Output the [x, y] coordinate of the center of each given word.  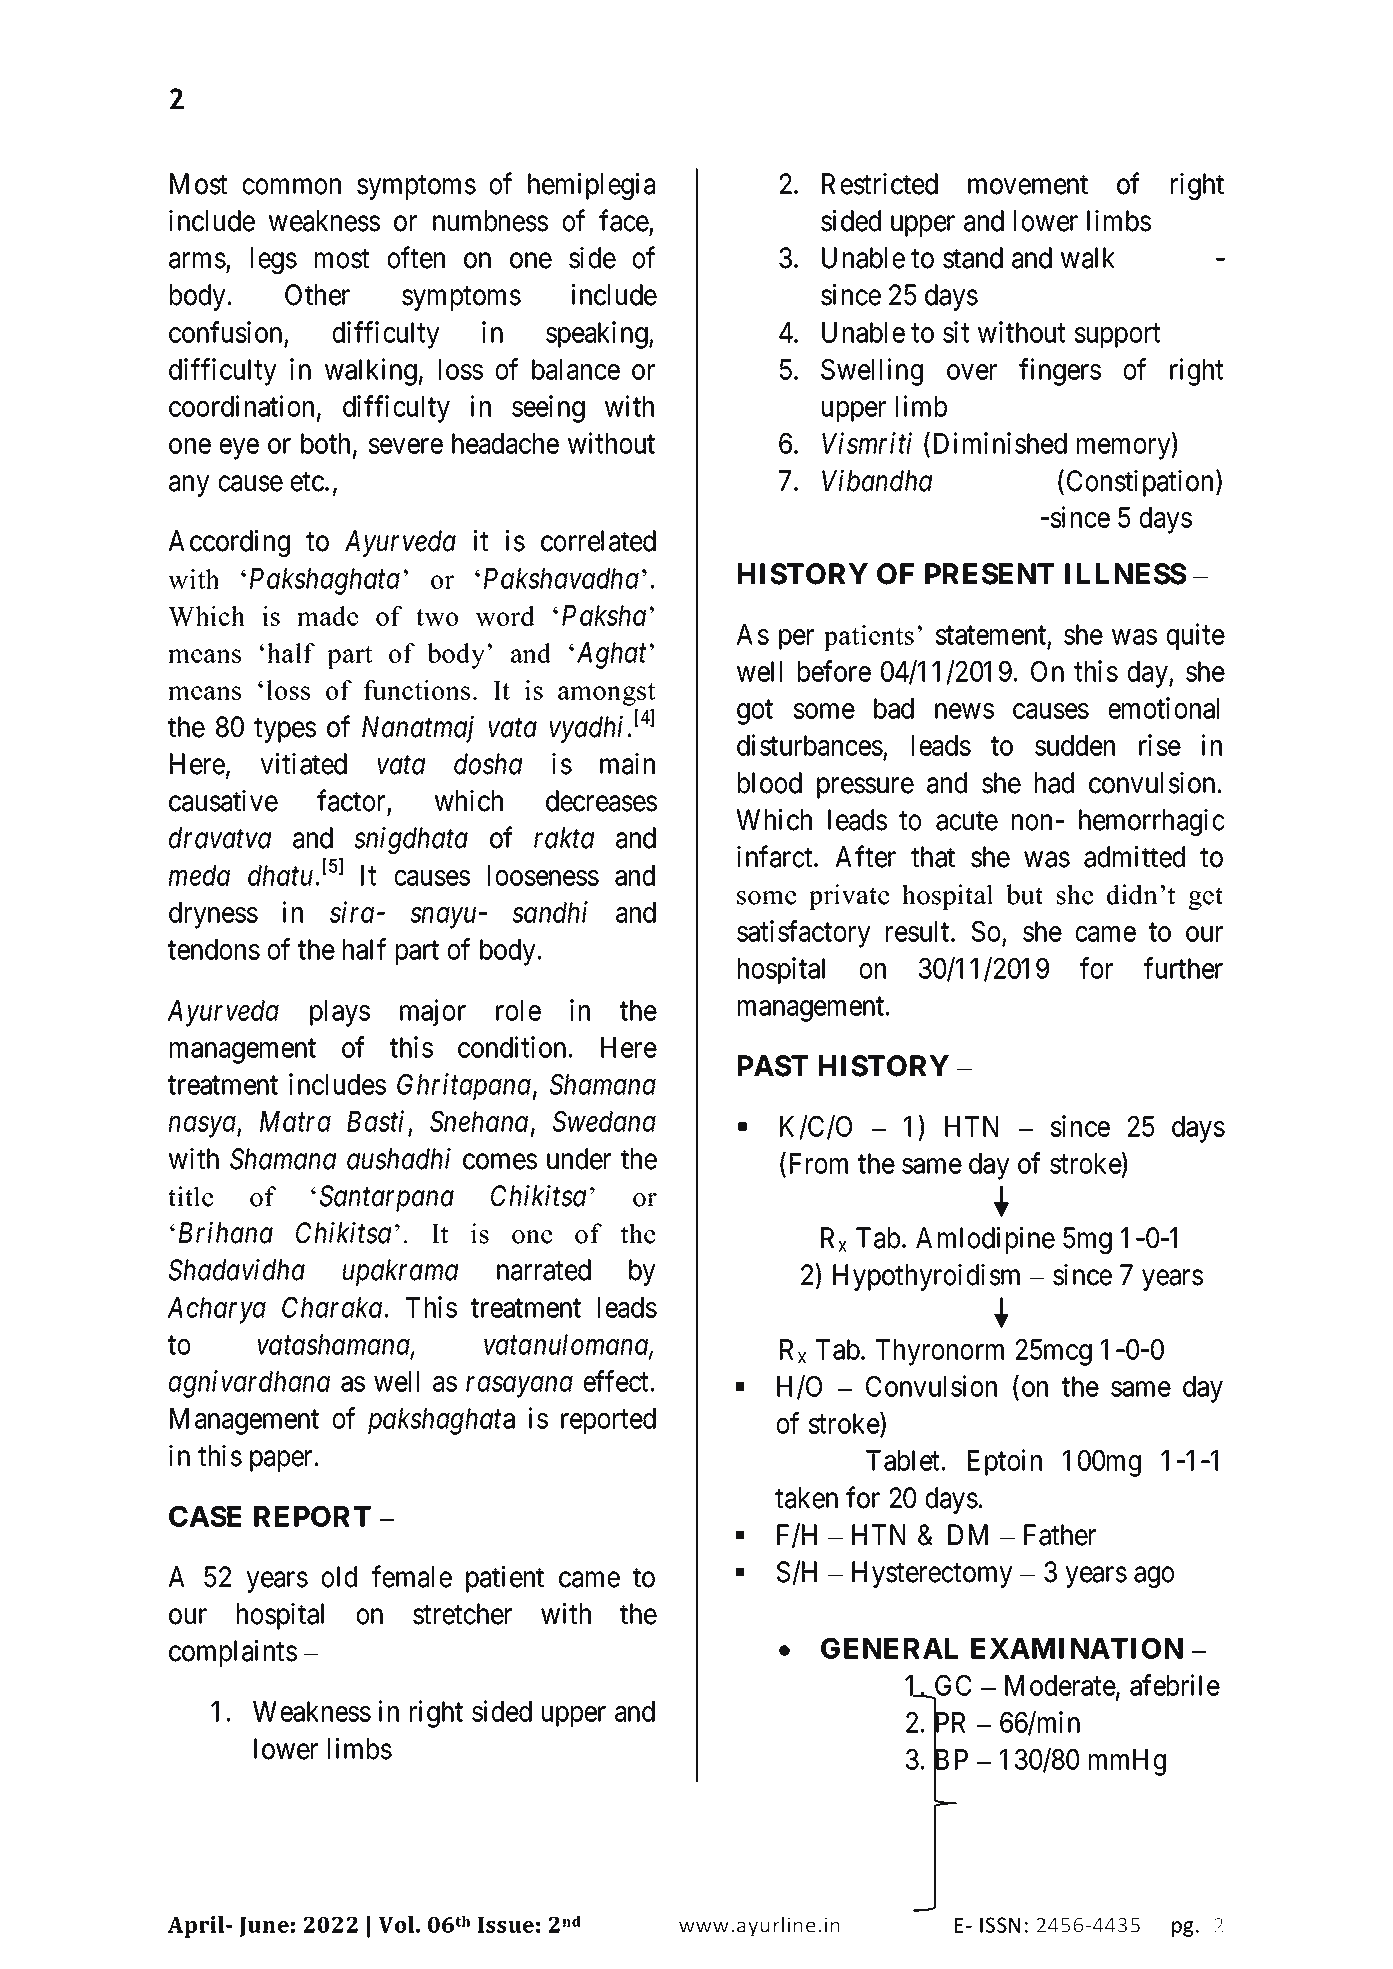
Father [1060, 1535]
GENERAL [889, 1648]
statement [991, 635]
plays [340, 1013]
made [327, 616]
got [755, 712]
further [1183, 968]
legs [274, 260]
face [624, 220]
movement [1028, 185]
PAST [773, 1066]
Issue [506, 1925]
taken [806, 1498]
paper [281, 1461]
